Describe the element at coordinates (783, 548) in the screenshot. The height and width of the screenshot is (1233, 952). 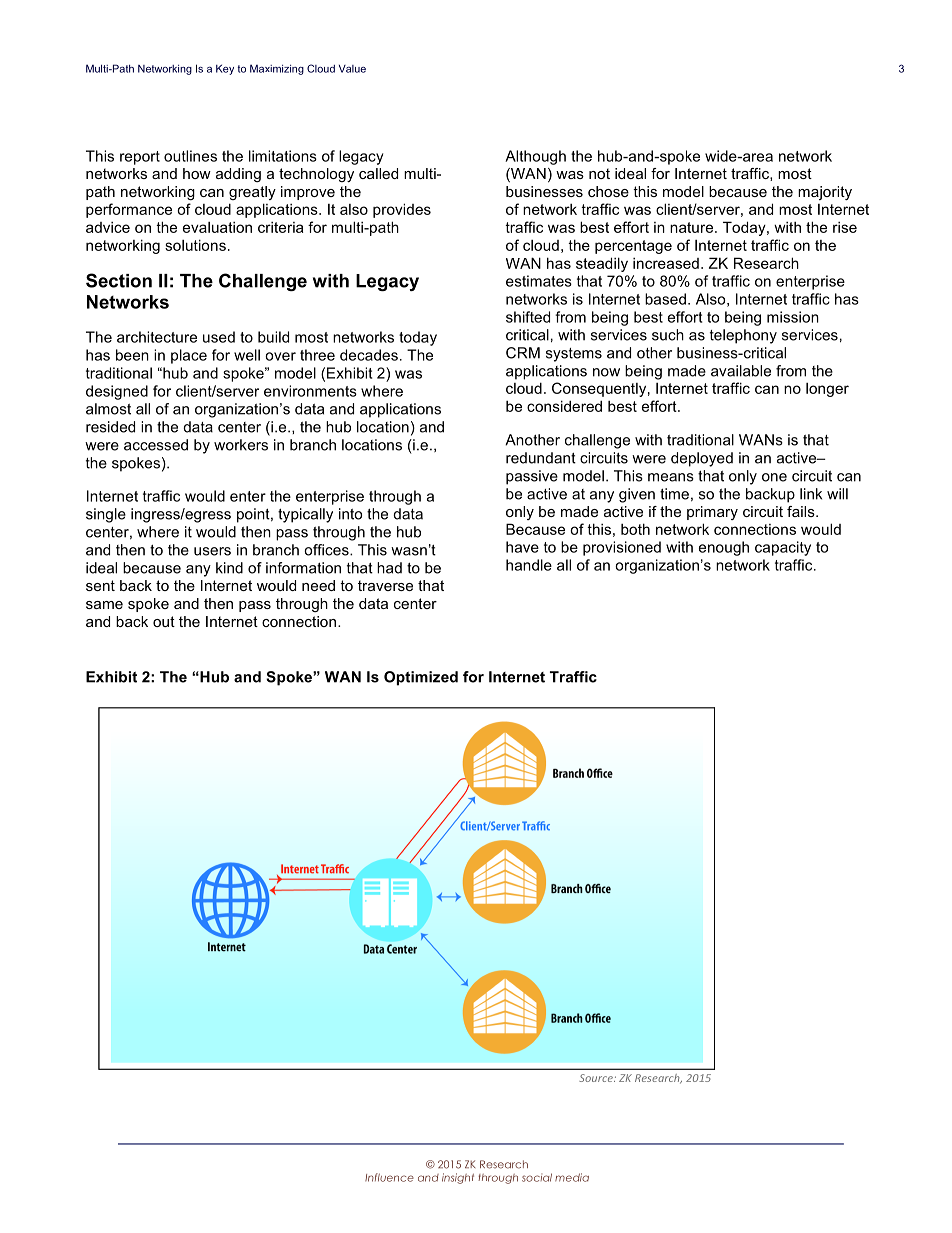
I see `capacity` at that location.
